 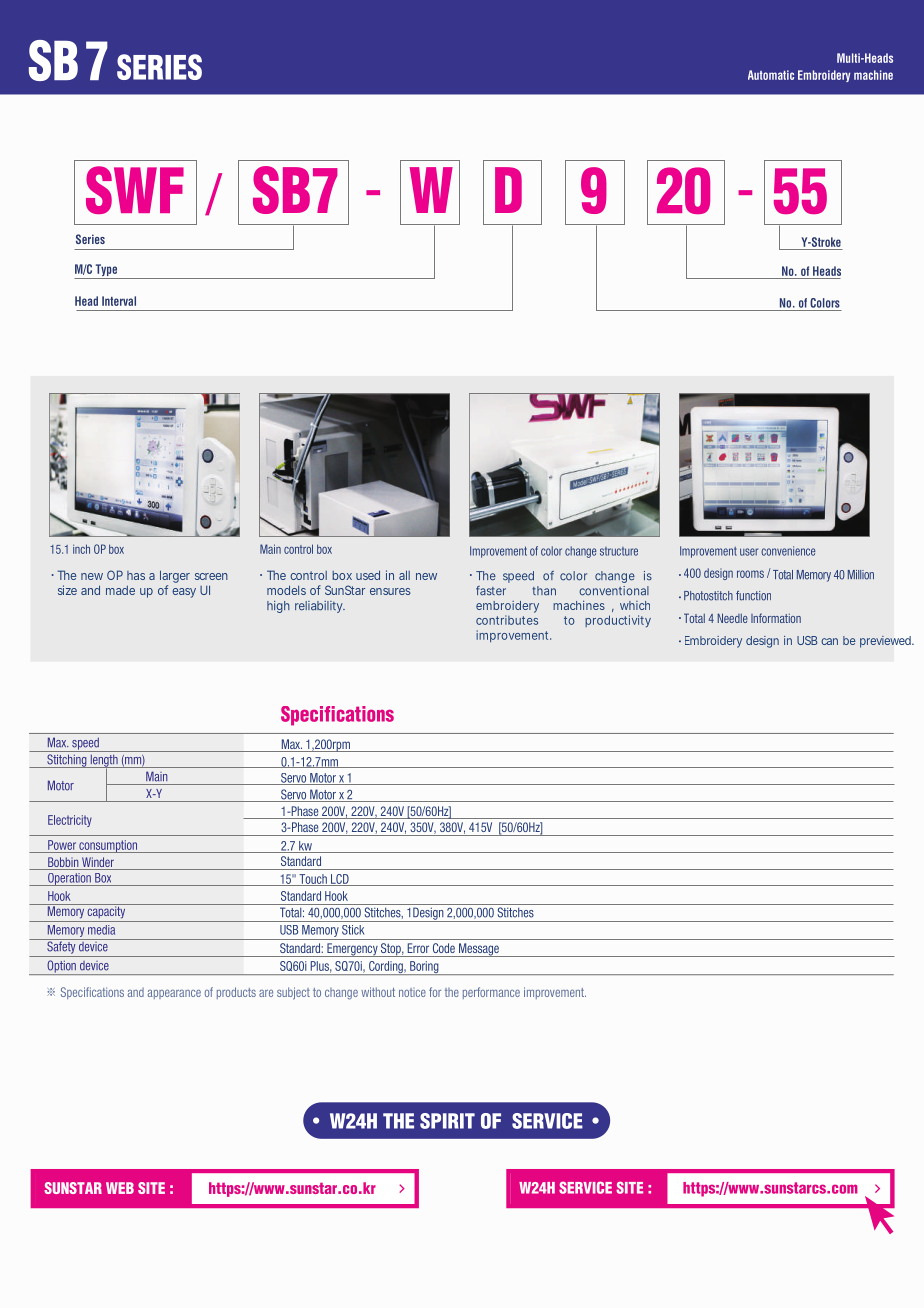 I want to click on larger, so click(x=175, y=576).
